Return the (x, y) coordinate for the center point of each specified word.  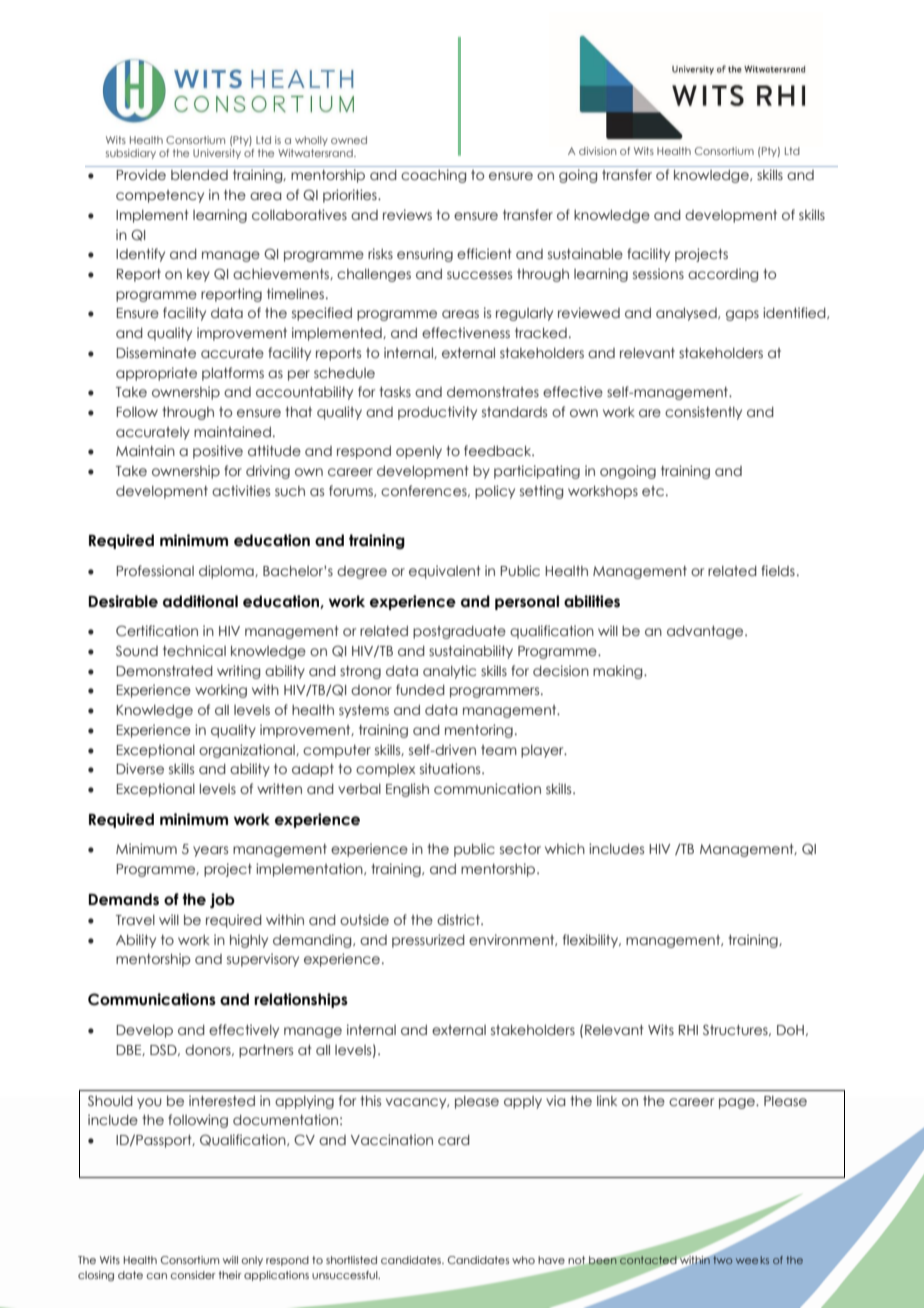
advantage (706, 632)
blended (199, 175)
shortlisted (351, 1260)
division (597, 151)
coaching (433, 176)
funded (420, 689)
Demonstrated (164, 671)
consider (193, 1275)
